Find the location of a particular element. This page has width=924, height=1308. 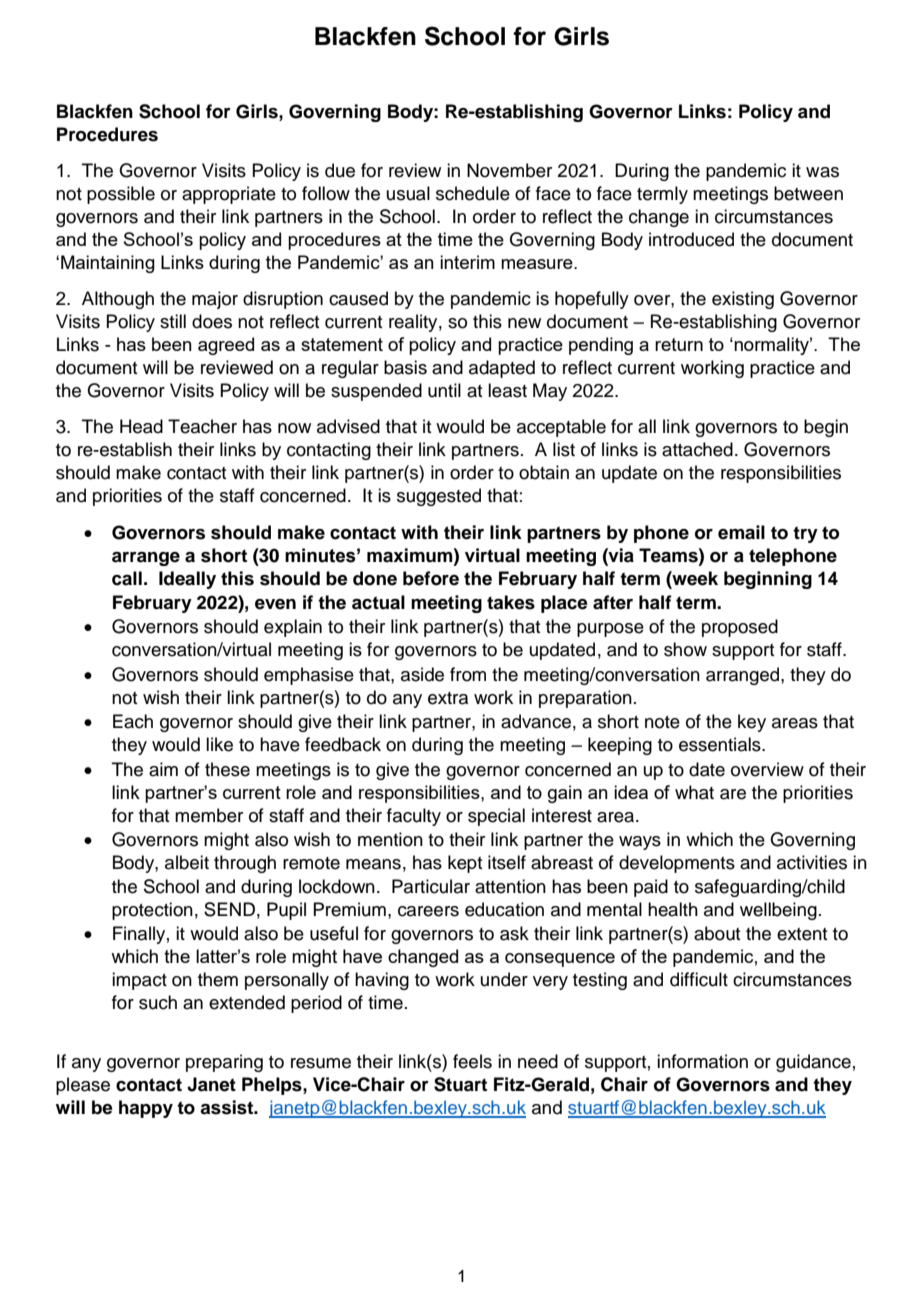

until is located at coordinates (444, 390).
